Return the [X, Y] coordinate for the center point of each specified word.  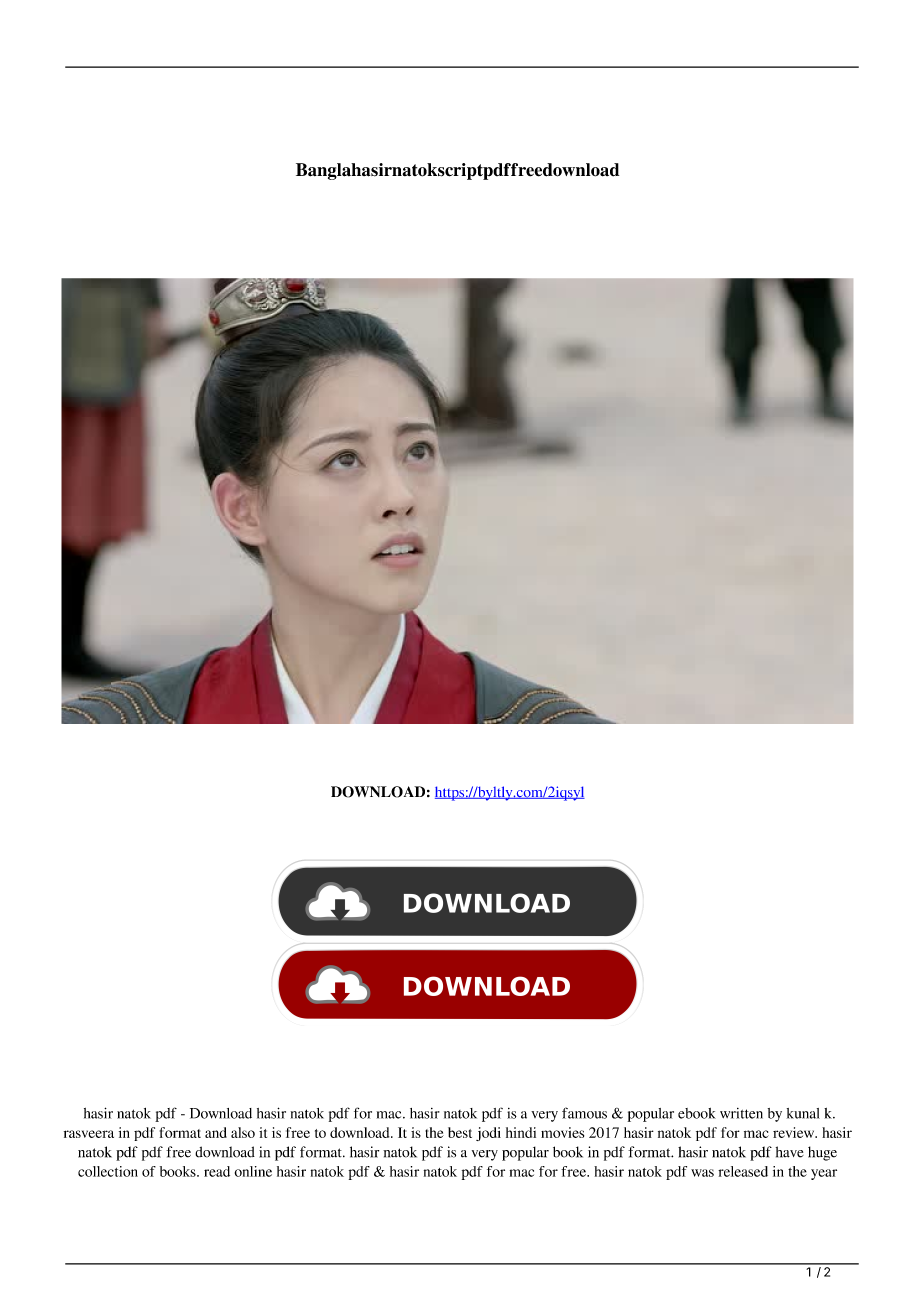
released [743, 1171]
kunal [803, 1113]
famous [584, 1113]
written [741, 1113]
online [253, 1171]
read [217, 1171]
